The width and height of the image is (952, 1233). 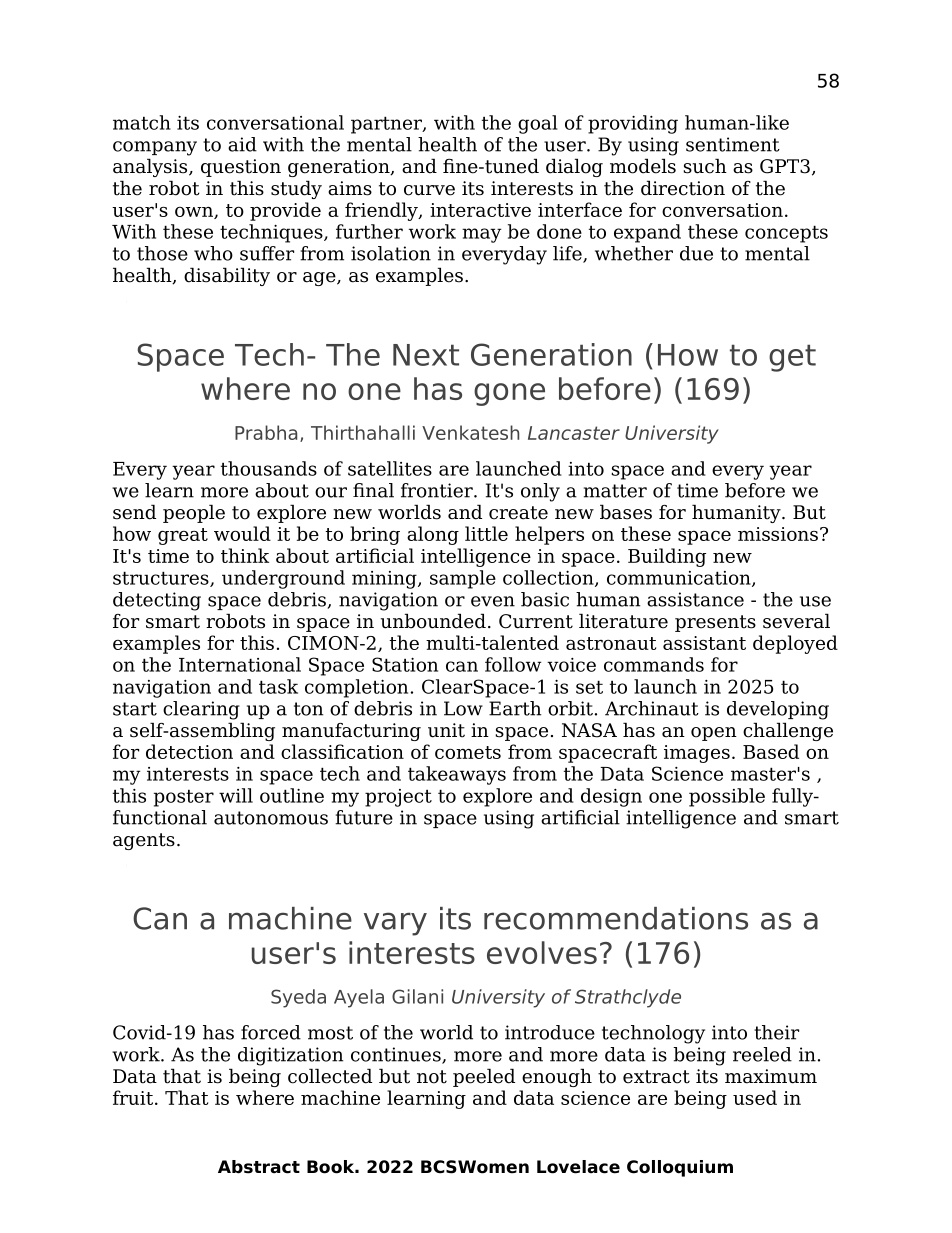 I want to click on such, so click(x=705, y=166).
